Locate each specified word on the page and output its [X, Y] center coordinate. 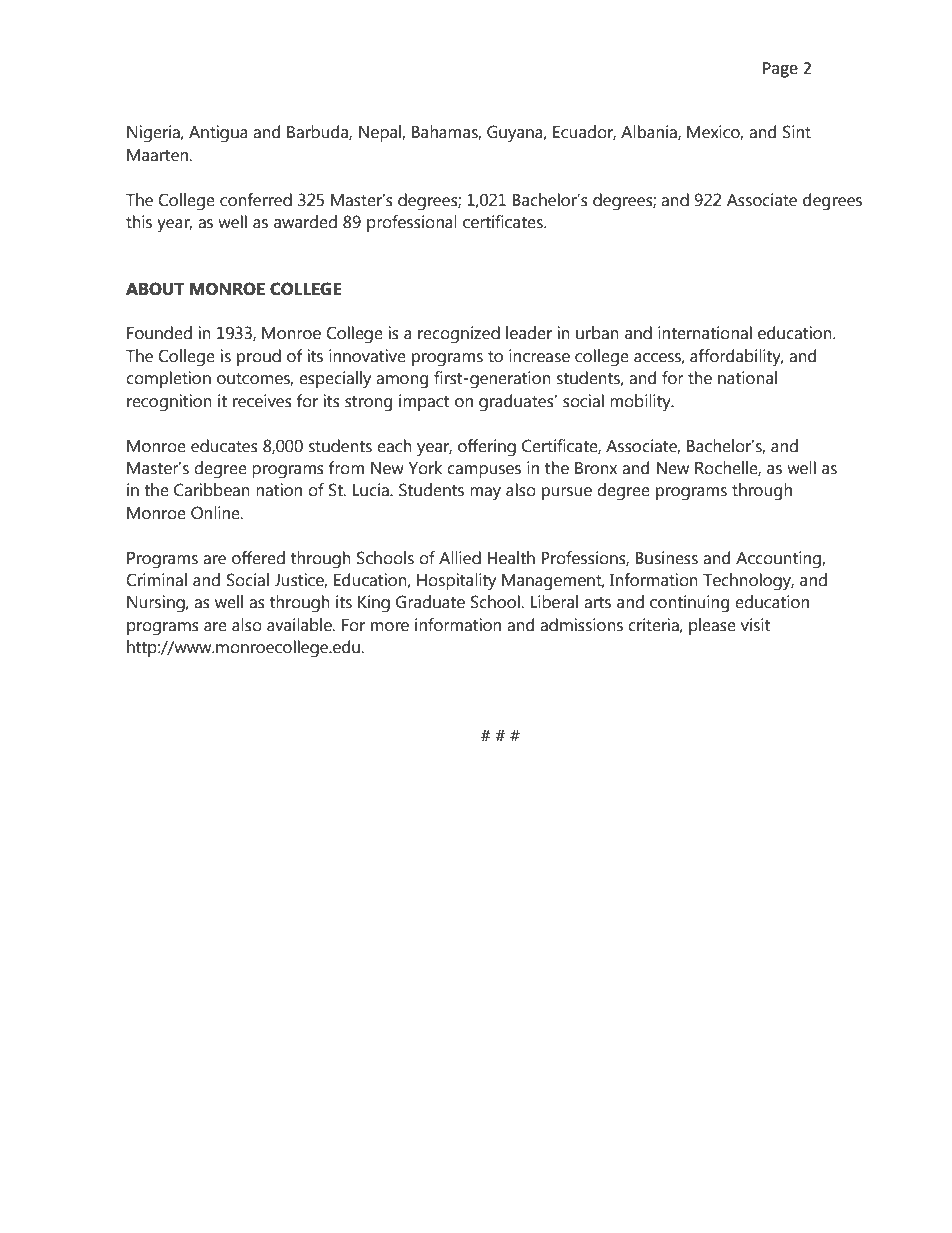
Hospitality [456, 582]
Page [780, 70]
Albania [650, 132]
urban [597, 333]
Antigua [218, 134]
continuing [689, 604]
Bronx [596, 468]
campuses [484, 471]
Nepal [381, 133]
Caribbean [212, 490]
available [300, 625]
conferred [256, 200]
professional [412, 223]
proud [259, 357]
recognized [459, 335]
